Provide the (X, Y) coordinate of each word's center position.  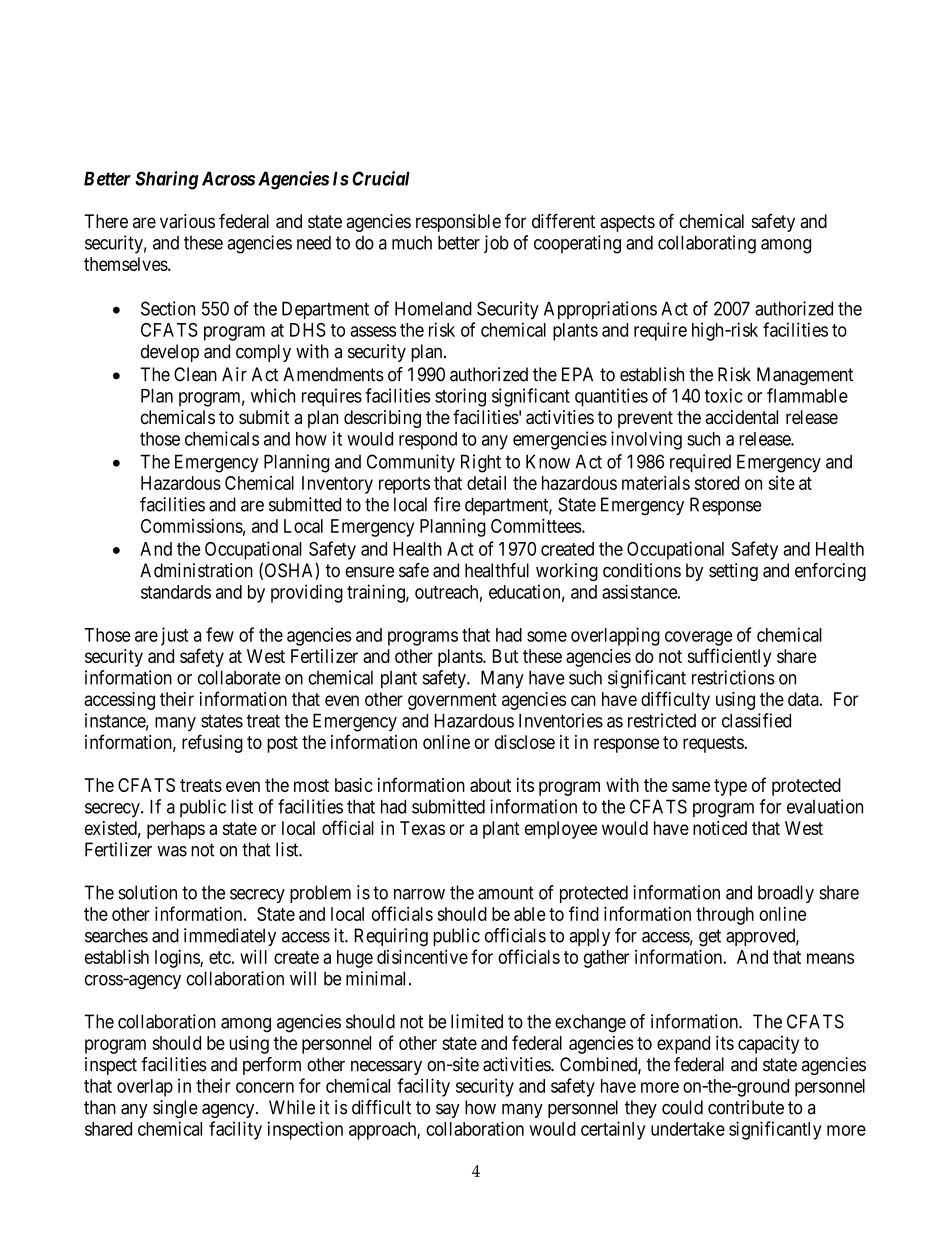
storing (460, 397)
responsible (458, 223)
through (725, 916)
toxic (724, 395)
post (282, 744)
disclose (525, 742)
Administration (196, 570)
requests (714, 744)
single (175, 1109)
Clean (195, 374)
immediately (230, 937)
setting (733, 572)
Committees (536, 525)
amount (506, 893)
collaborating (707, 244)
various (187, 221)
